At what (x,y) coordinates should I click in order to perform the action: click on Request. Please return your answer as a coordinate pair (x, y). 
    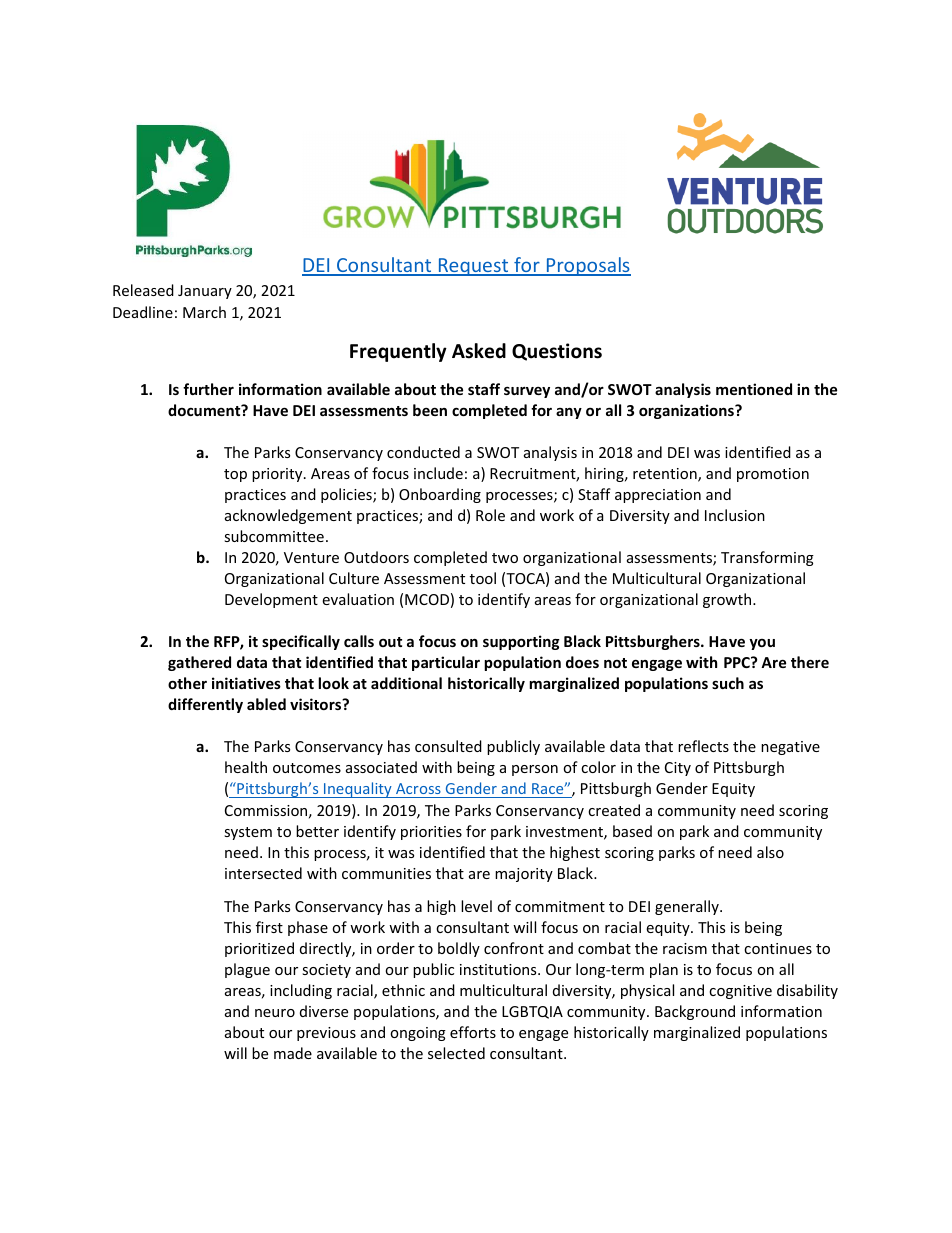
    Looking at the image, I should click on (473, 267).
